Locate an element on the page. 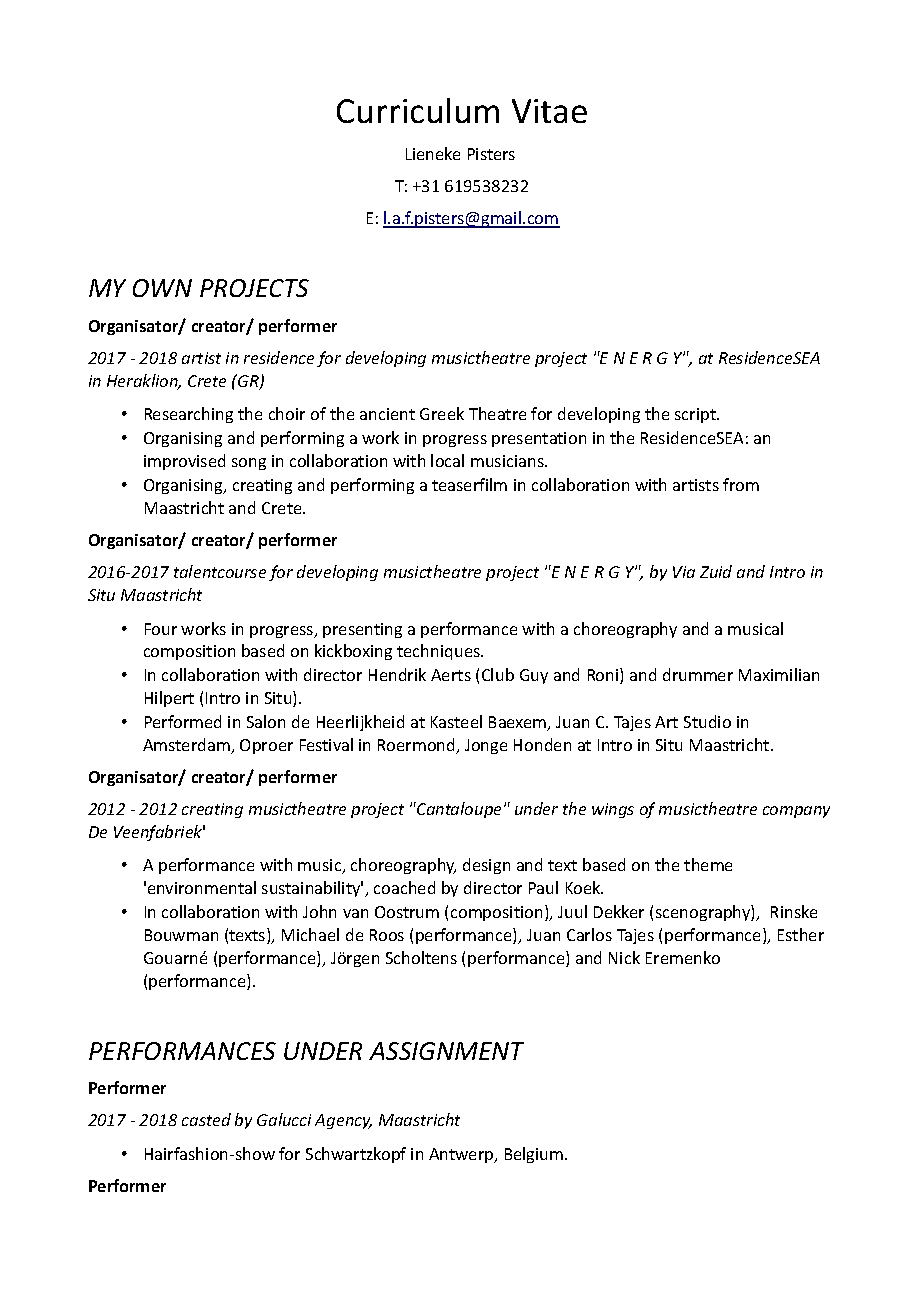 The height and width of the image is (1308, 924). script is located at coordinates (696, 415).
